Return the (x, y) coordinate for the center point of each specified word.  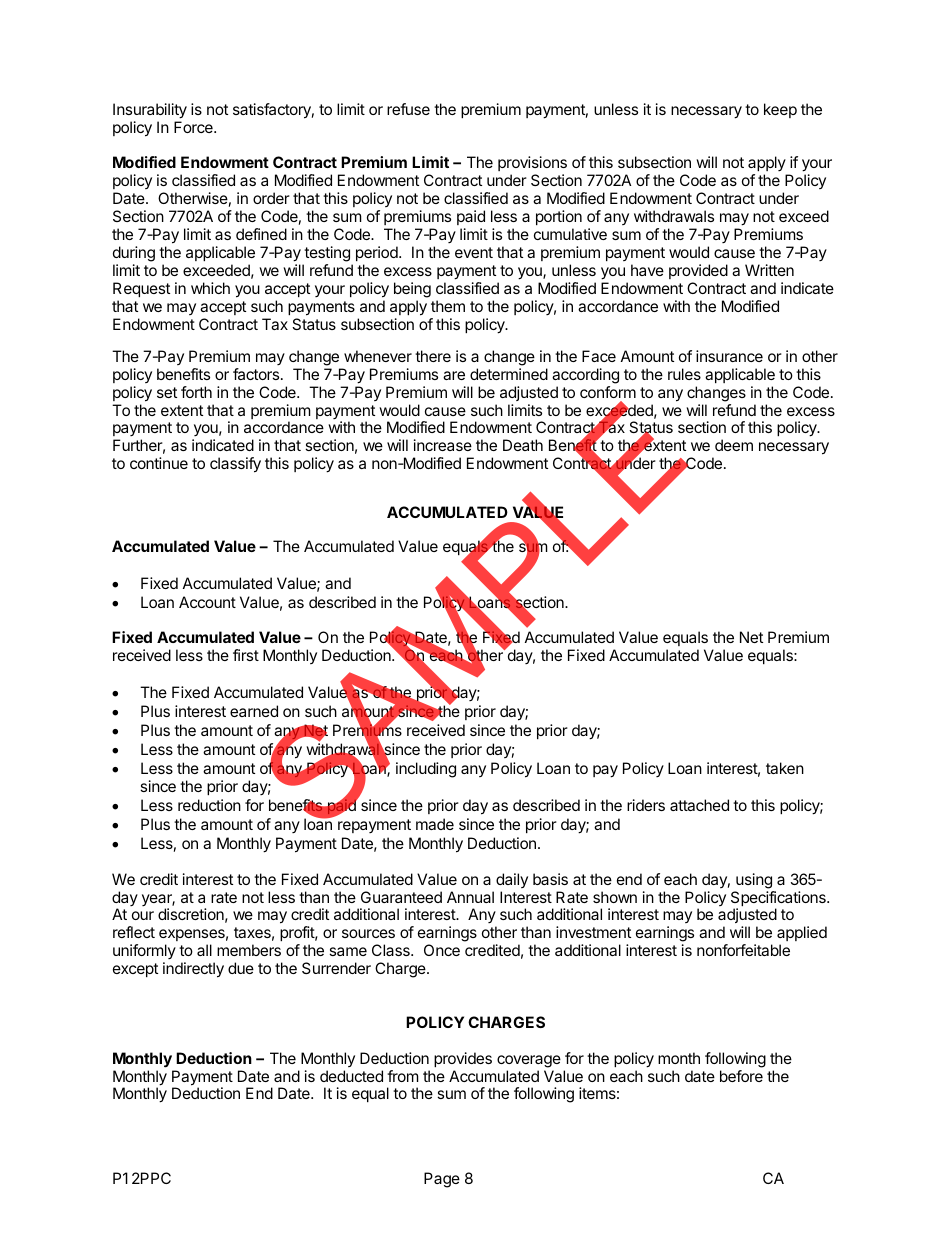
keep (780, 110)
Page (442, 1180)
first (246, 655)
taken (785, 768)
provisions (532, 165)
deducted (351, 1076)
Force (194, 127)
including (426, 770)
